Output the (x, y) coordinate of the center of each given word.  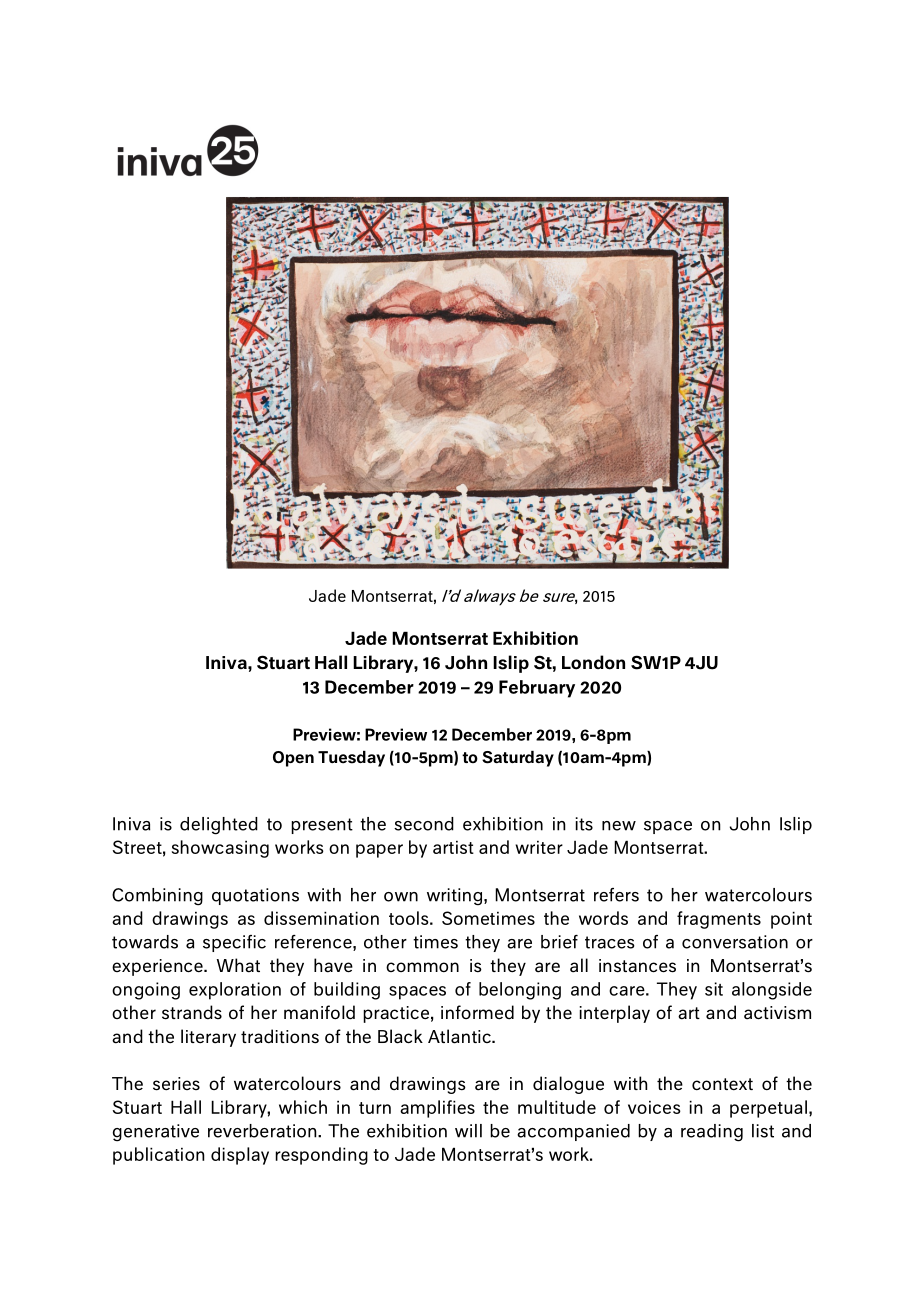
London (593, 662)
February (537, 689)
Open (293, 759)
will (468, 1131)
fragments (719, 920)
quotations (255, 896)
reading (712, 1133)
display (240, 1156)
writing (454, 897)
